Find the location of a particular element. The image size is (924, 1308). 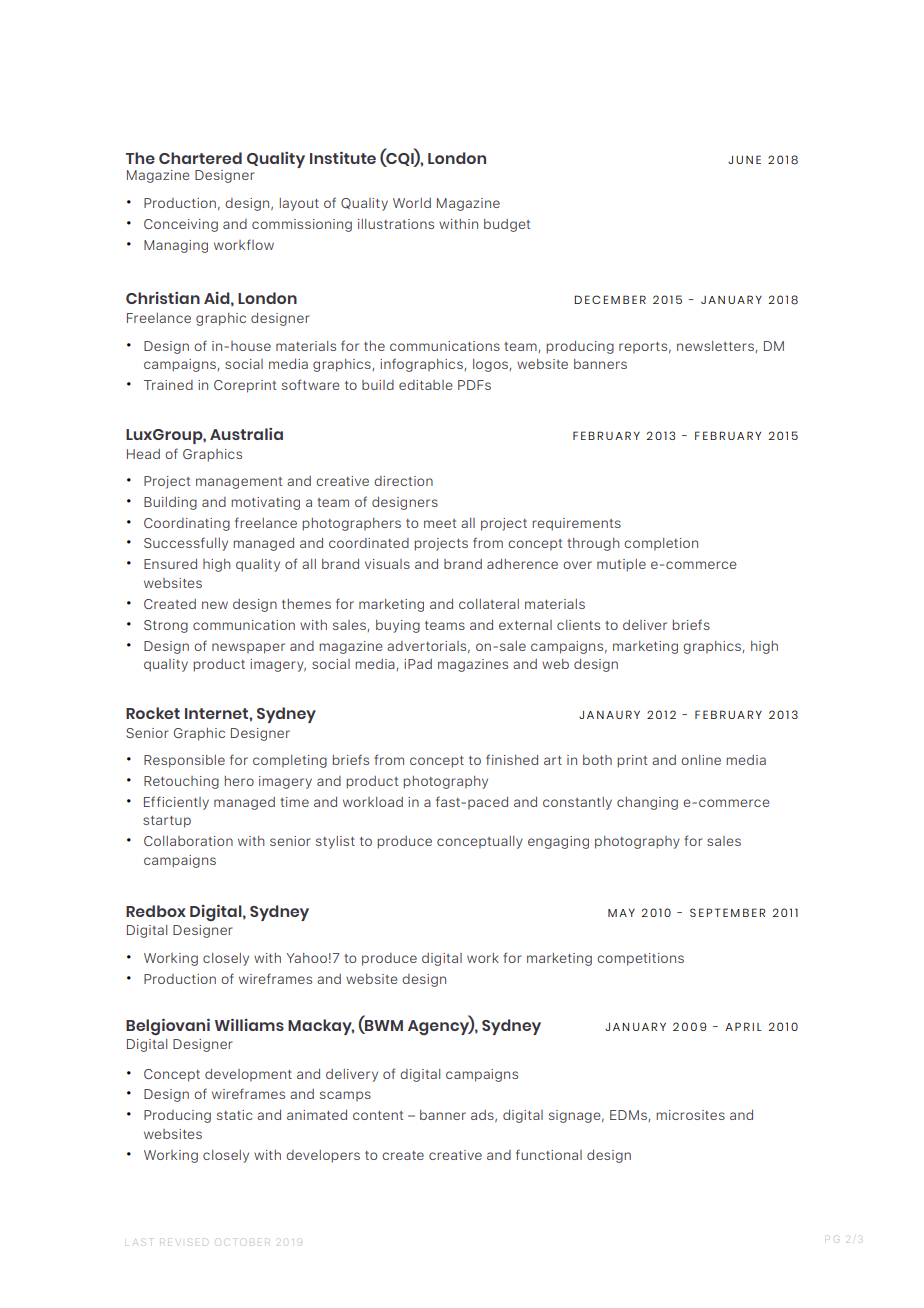

World is located at coordinates (412, 203).
